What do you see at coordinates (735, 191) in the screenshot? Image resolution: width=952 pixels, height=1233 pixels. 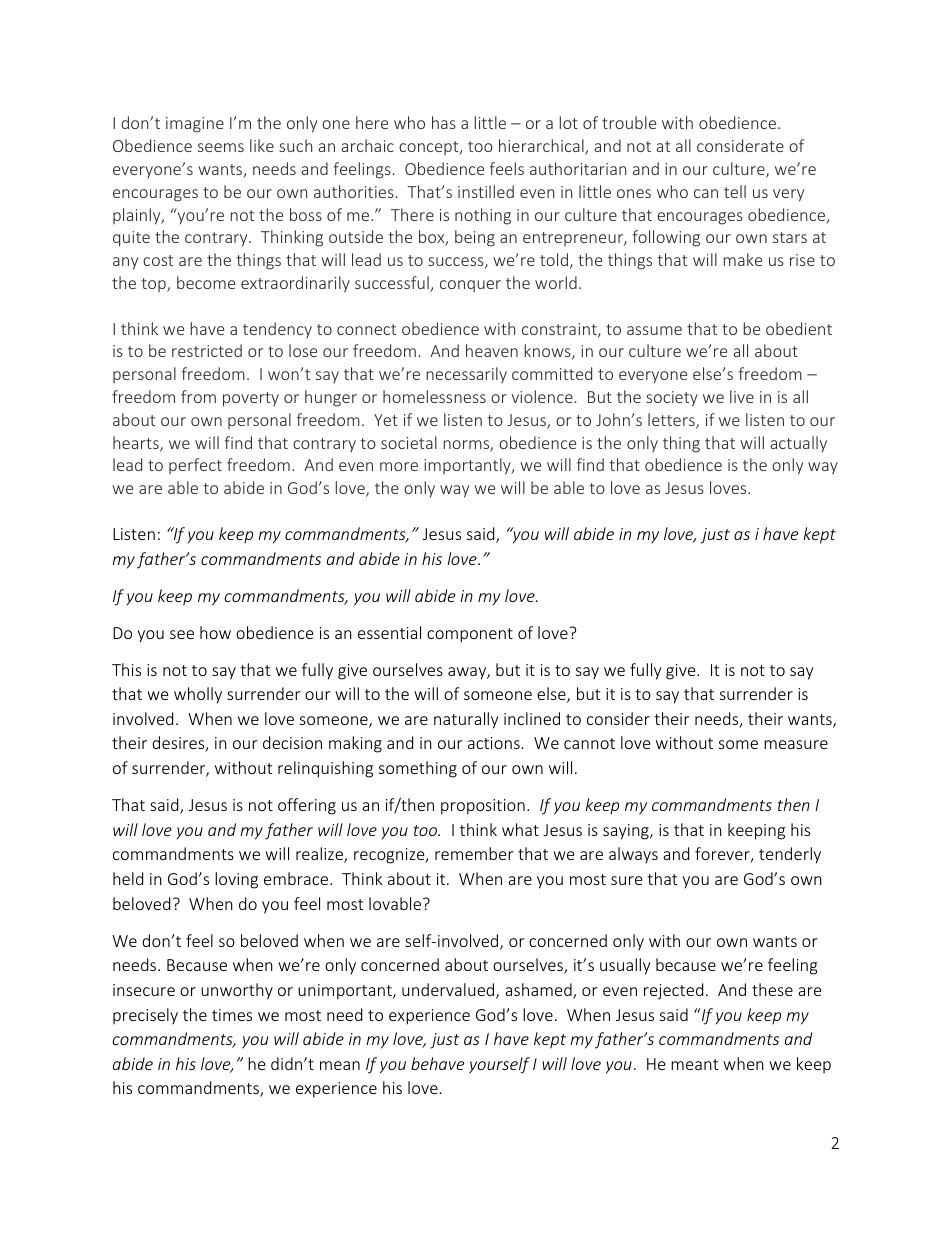 I see `tell` at bounding box center [735, 191].
